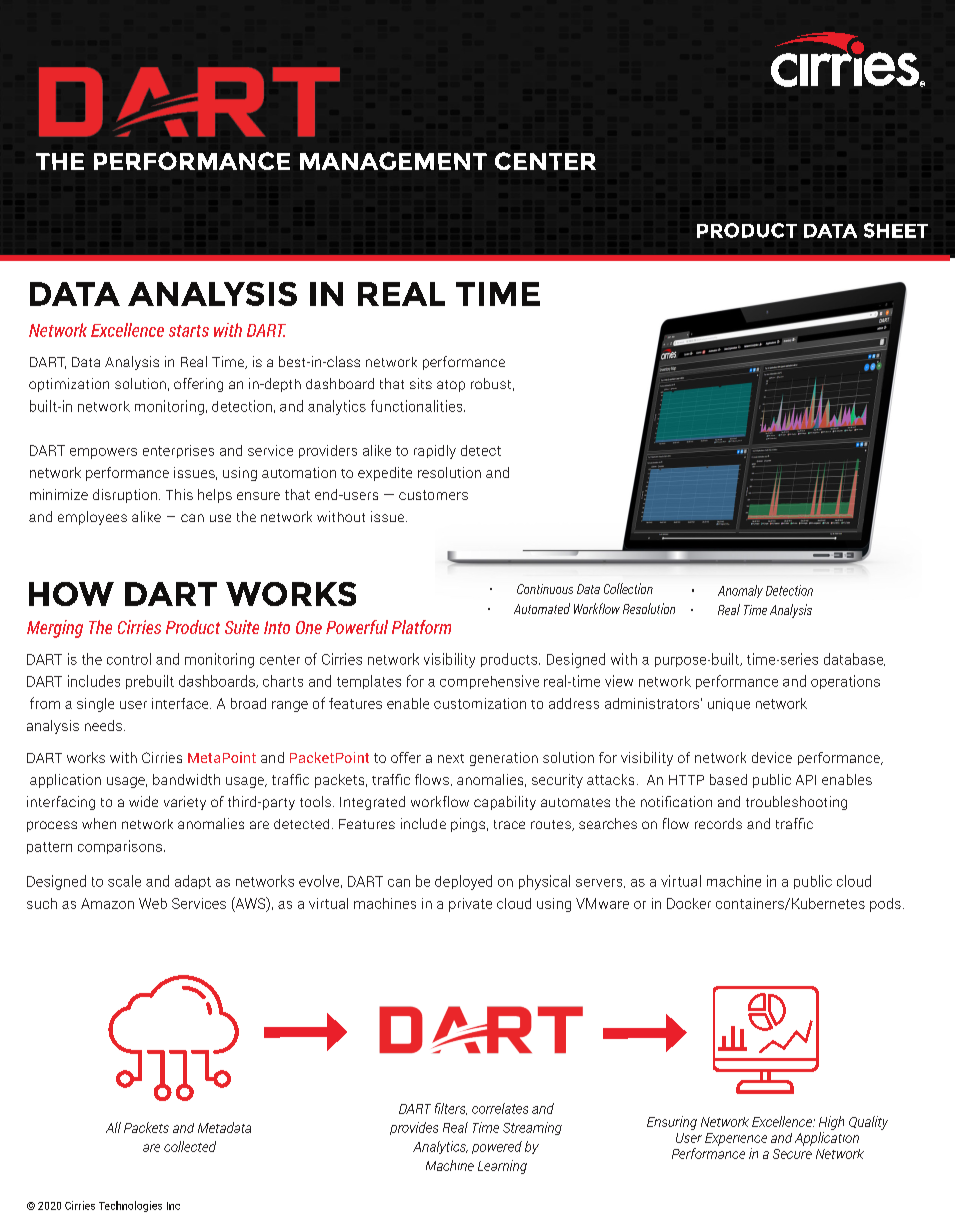 Image resolution: width=955 pixels, height=1232 pixels. Describe the element at coordinates (189, 331) in the document. I see `starts` at that location.
